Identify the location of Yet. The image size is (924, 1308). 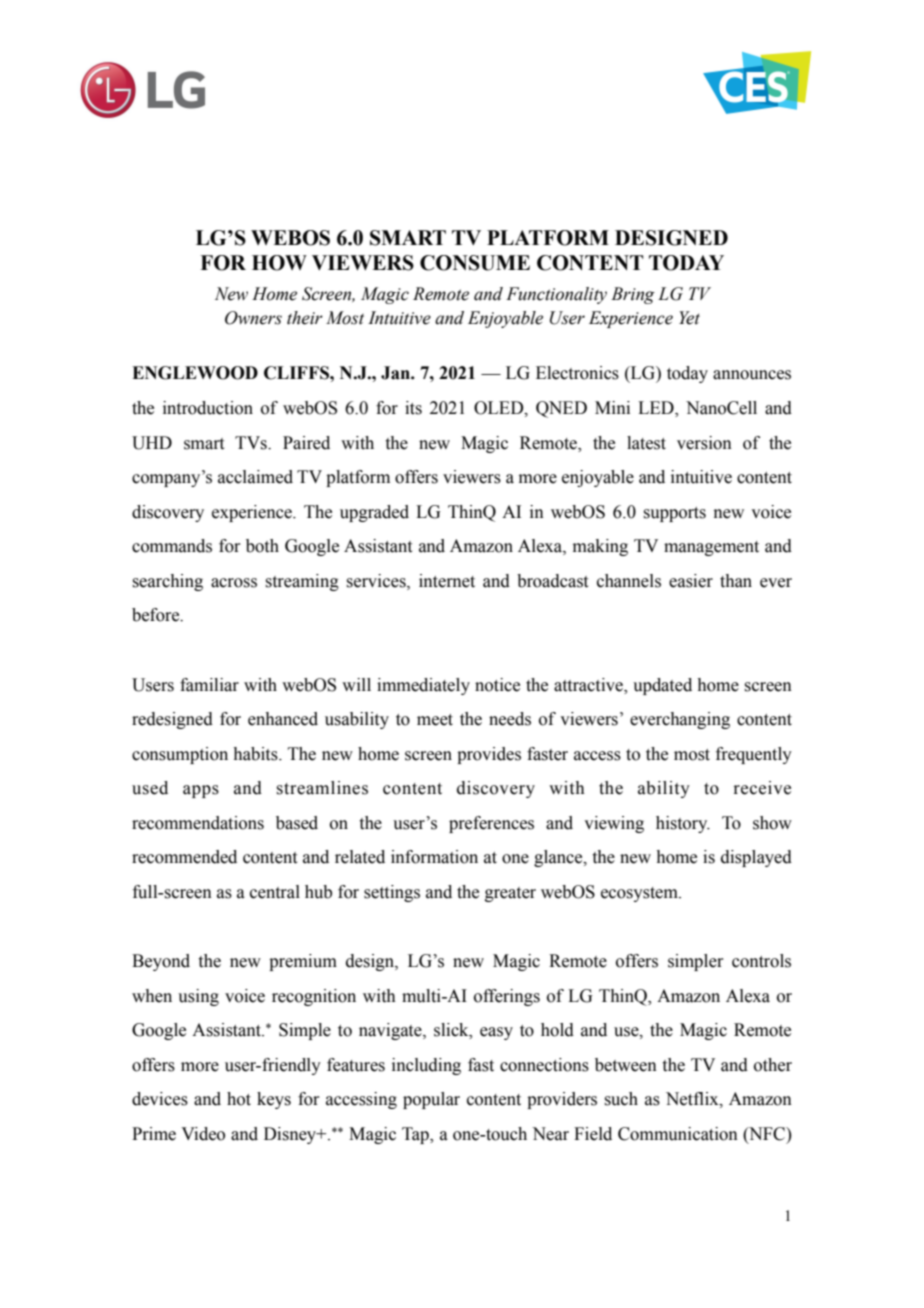
(689, 318).
